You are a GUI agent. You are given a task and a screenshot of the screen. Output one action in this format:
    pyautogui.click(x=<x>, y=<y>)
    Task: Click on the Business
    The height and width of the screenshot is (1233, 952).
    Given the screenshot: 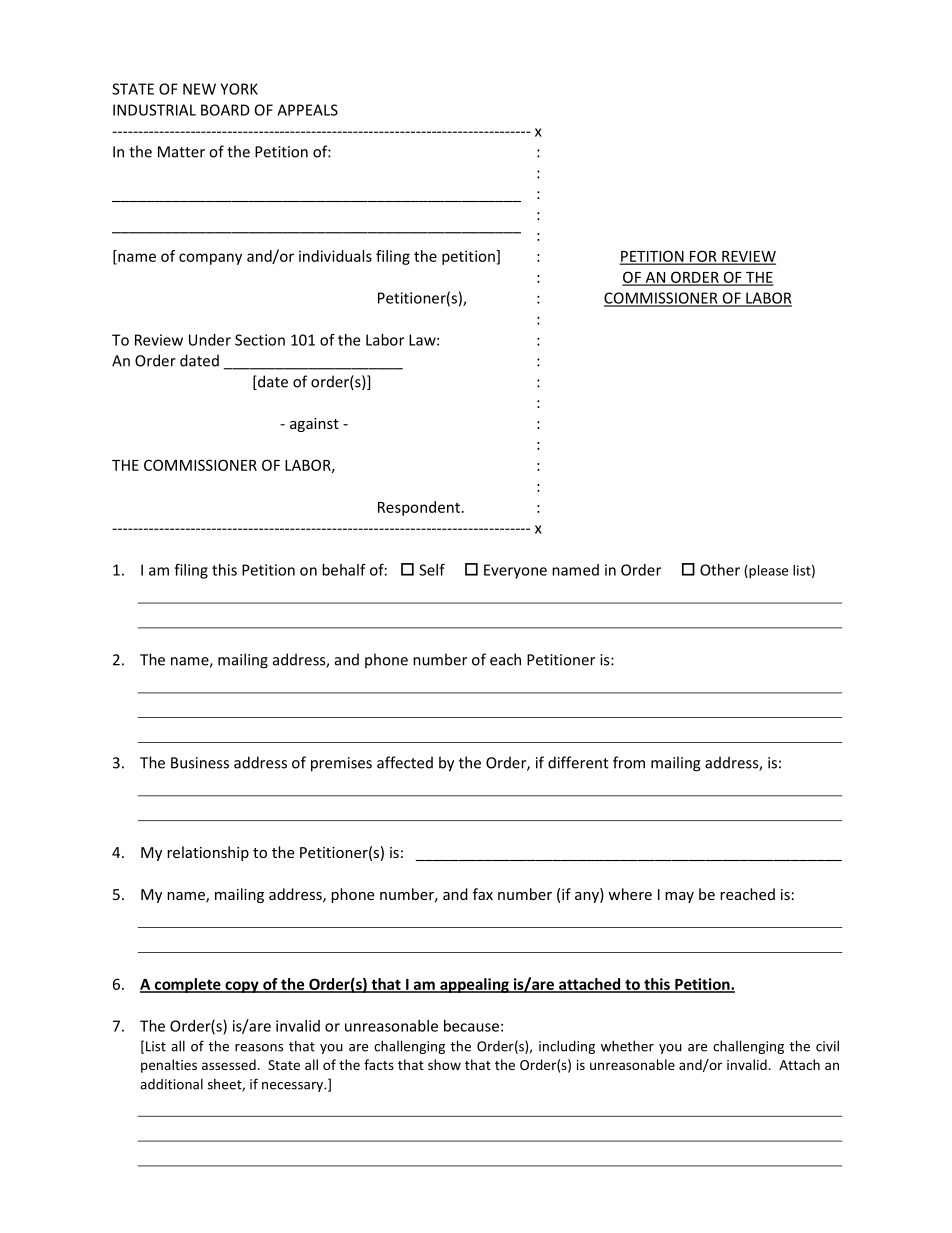 What is the action you would take?
    pyautogui.click(x=200, y=763)
